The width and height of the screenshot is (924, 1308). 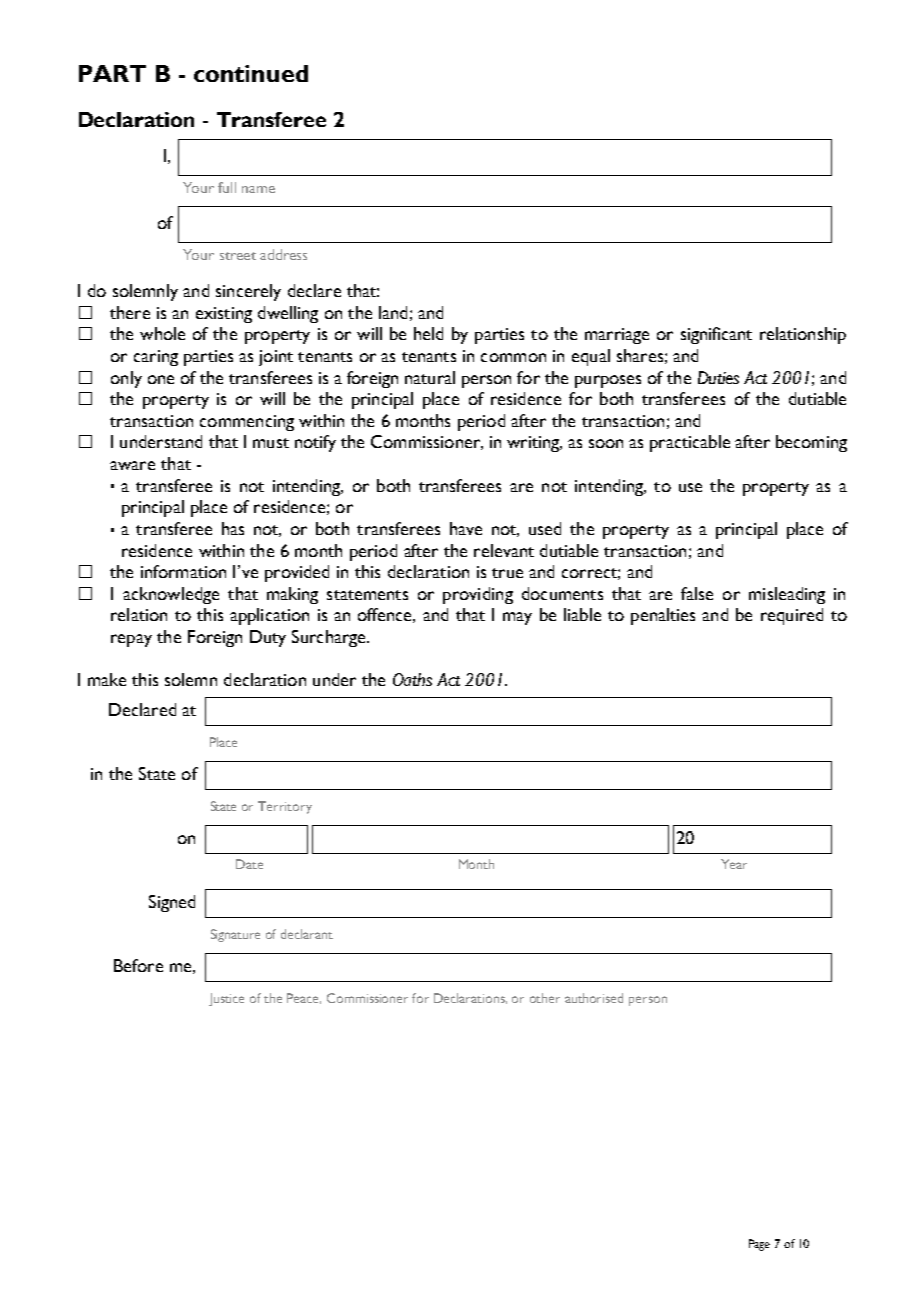 I want to click on other, so click(x=545, y=998).
